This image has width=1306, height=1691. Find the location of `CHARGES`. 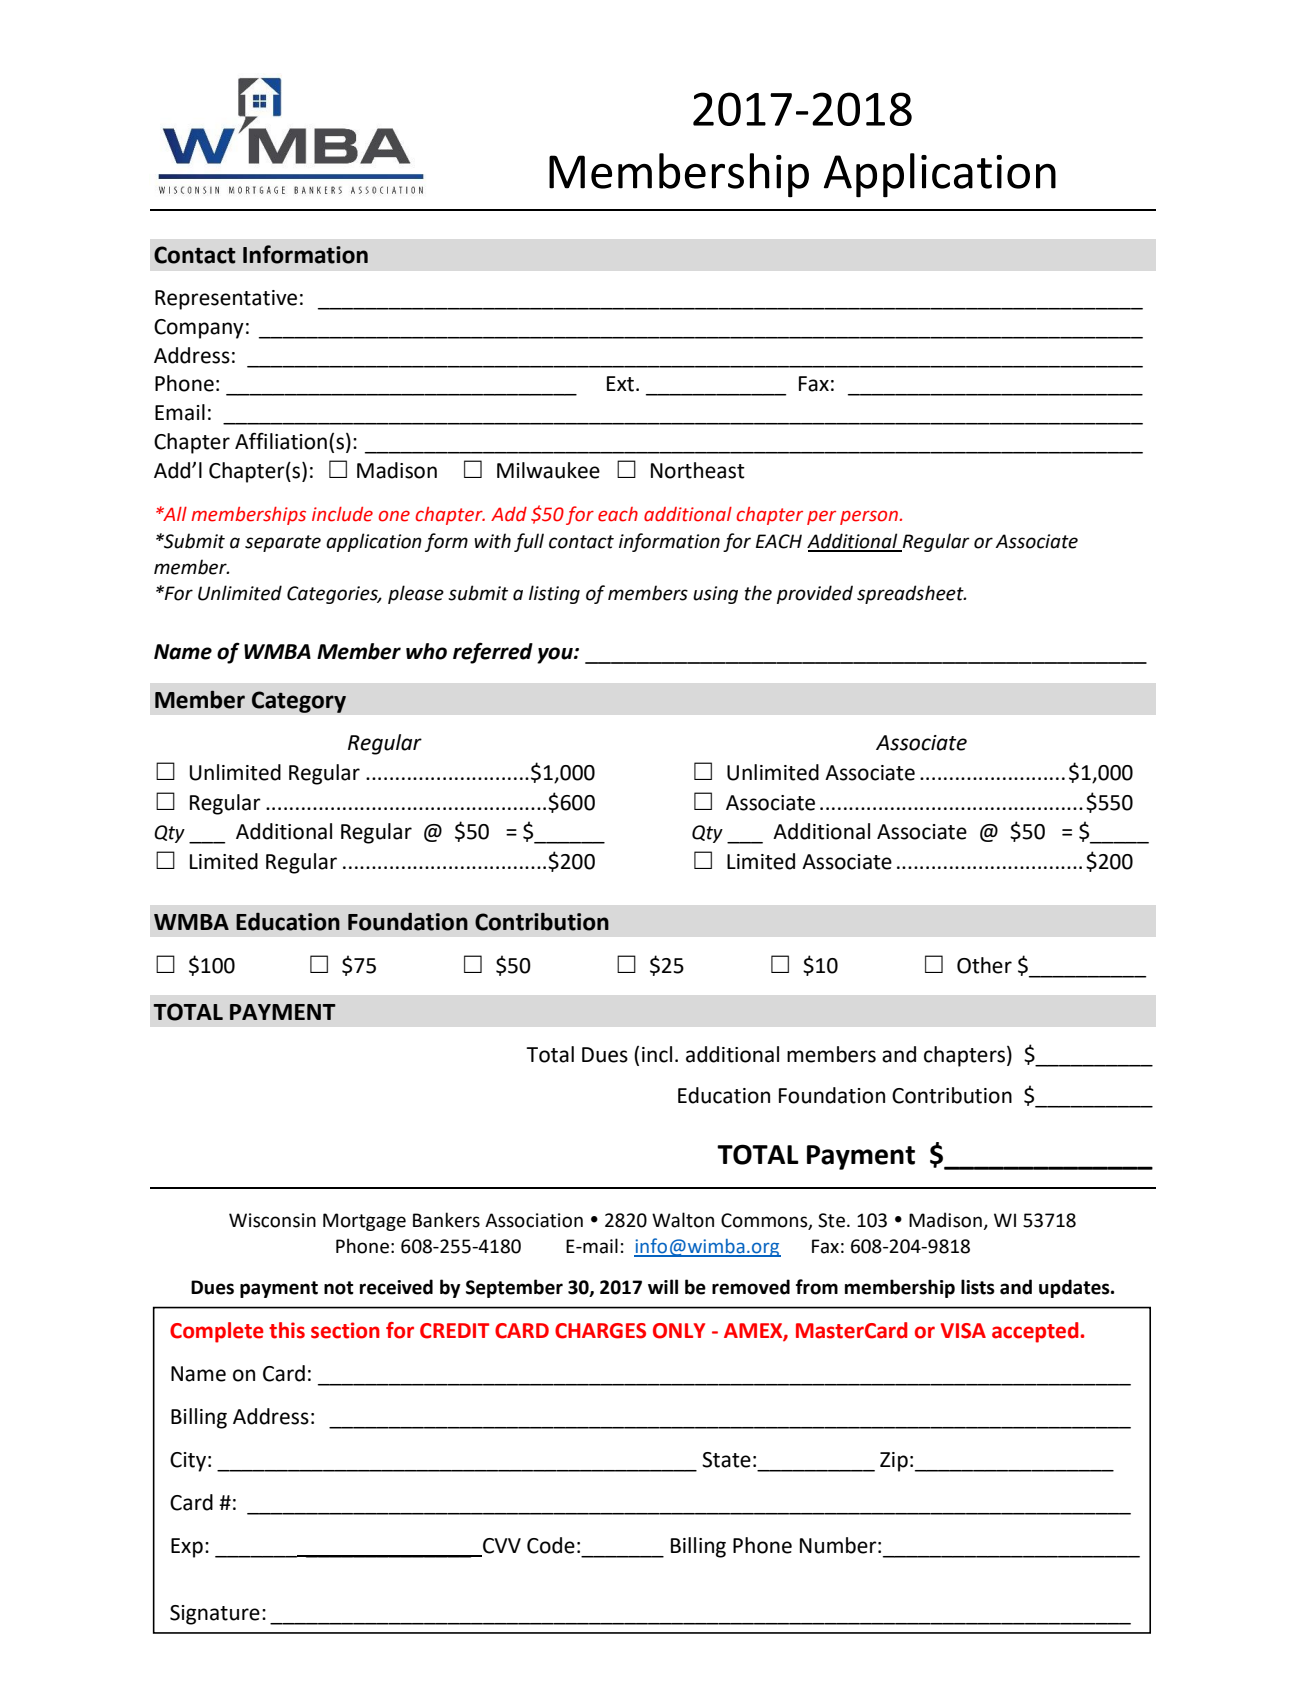

CHARGES is located at coordinates (600, 1331).
